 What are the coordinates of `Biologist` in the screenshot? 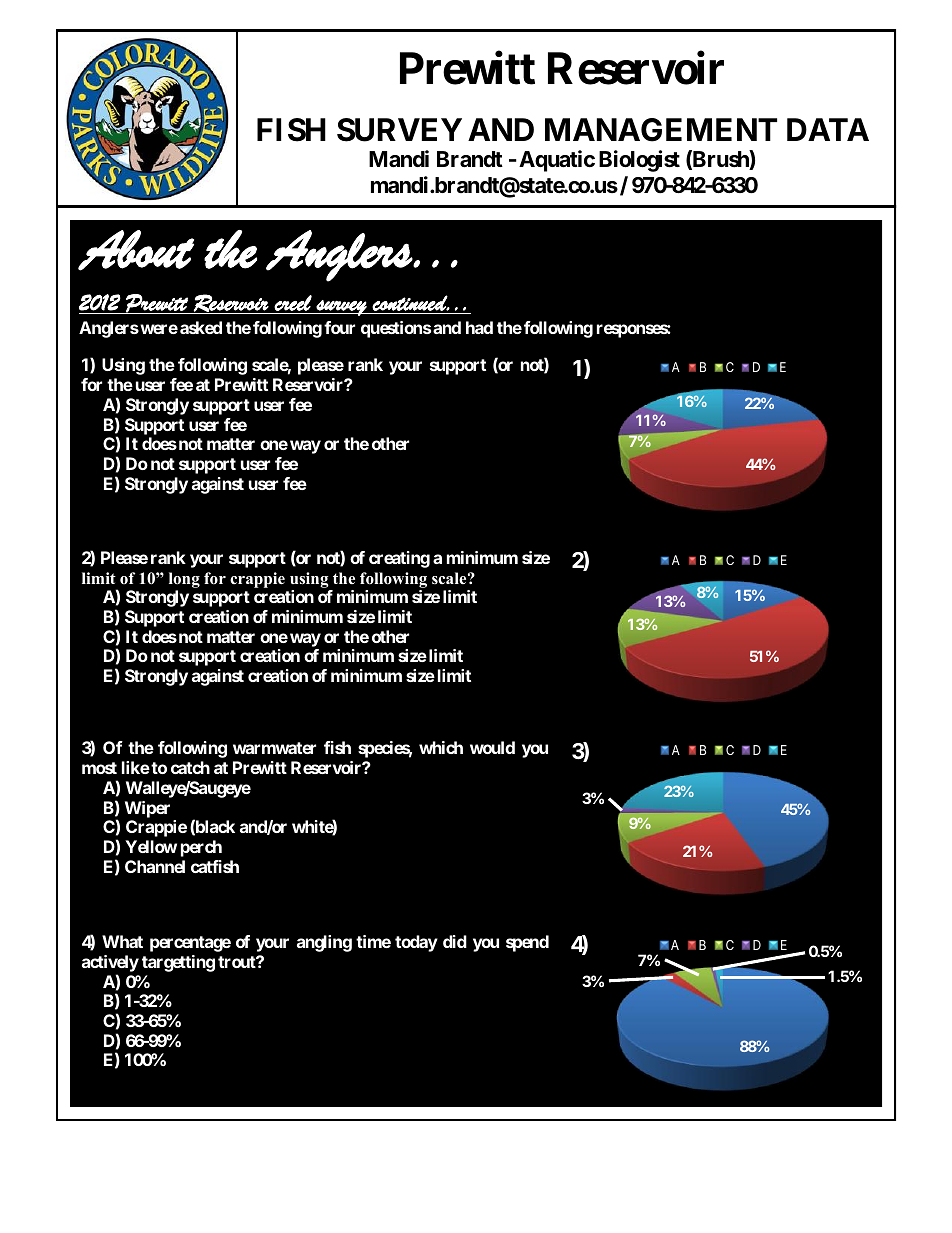 It's located at (639, 161).
